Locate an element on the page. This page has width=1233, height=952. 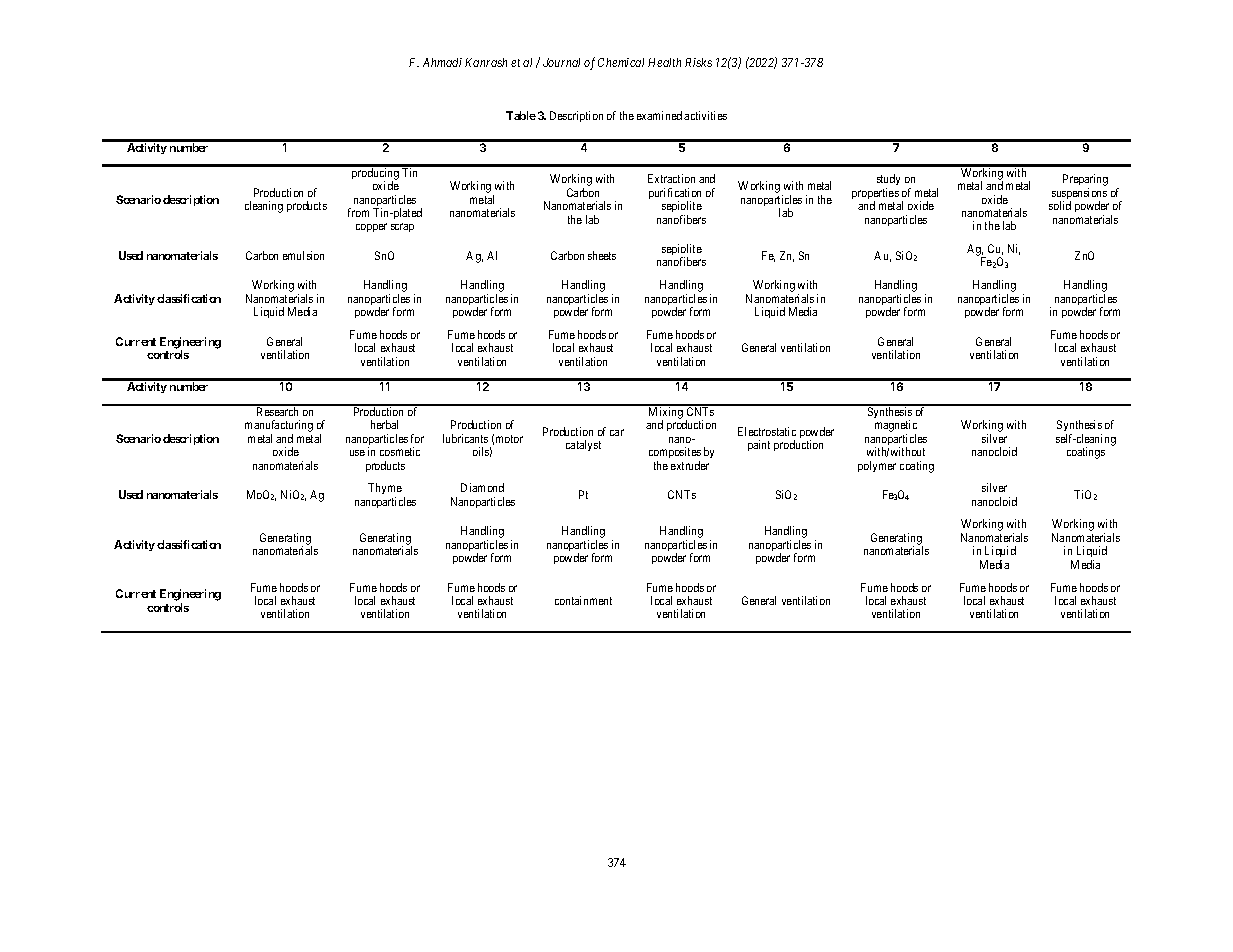
emulsion is located at coordinates (303, 255).
